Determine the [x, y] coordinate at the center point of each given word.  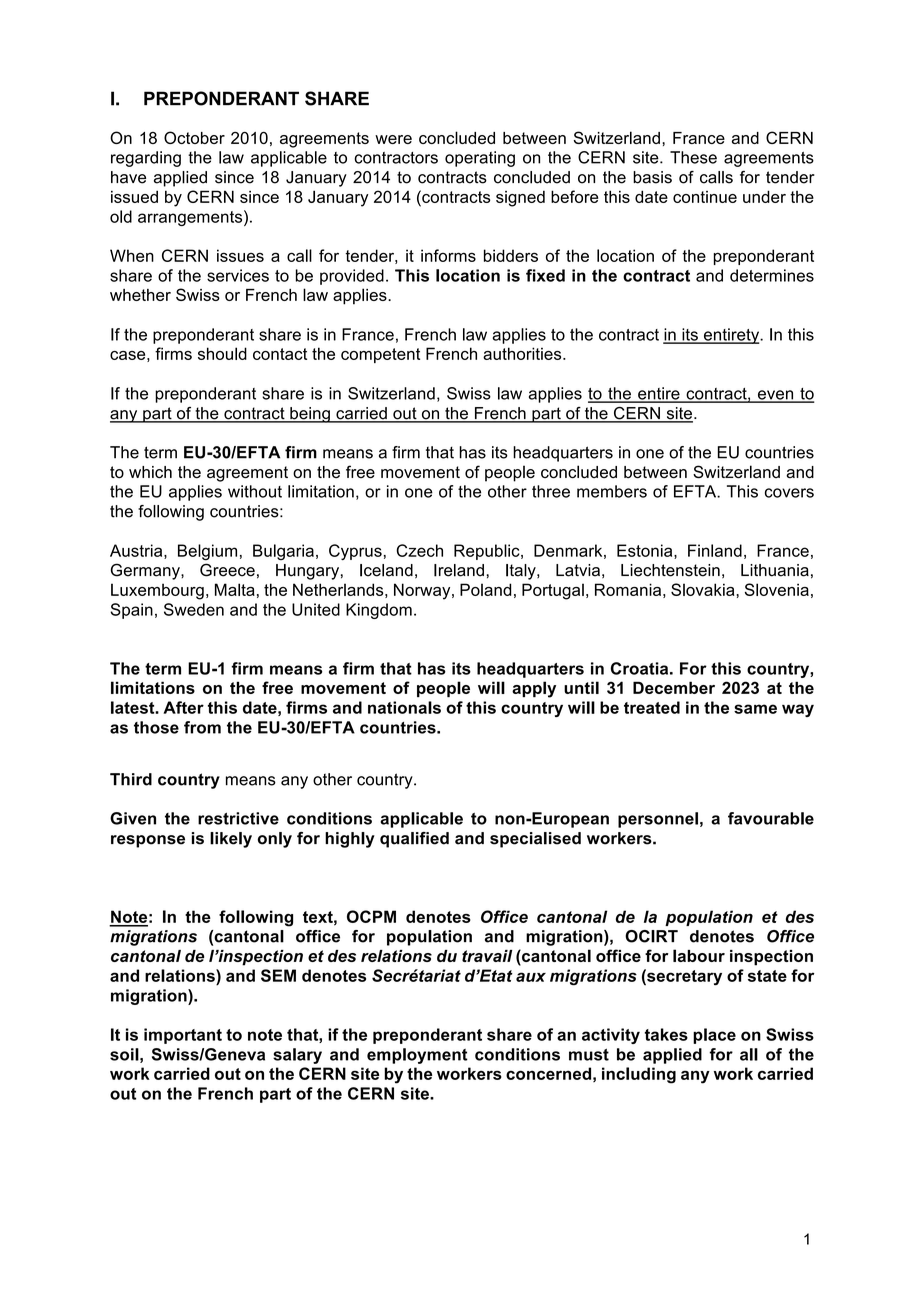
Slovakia [704, 589]
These [693, 157]
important [183, 1036]
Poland [486, 589]
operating [480, 159]
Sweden [194, 609]
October [194, 137]
